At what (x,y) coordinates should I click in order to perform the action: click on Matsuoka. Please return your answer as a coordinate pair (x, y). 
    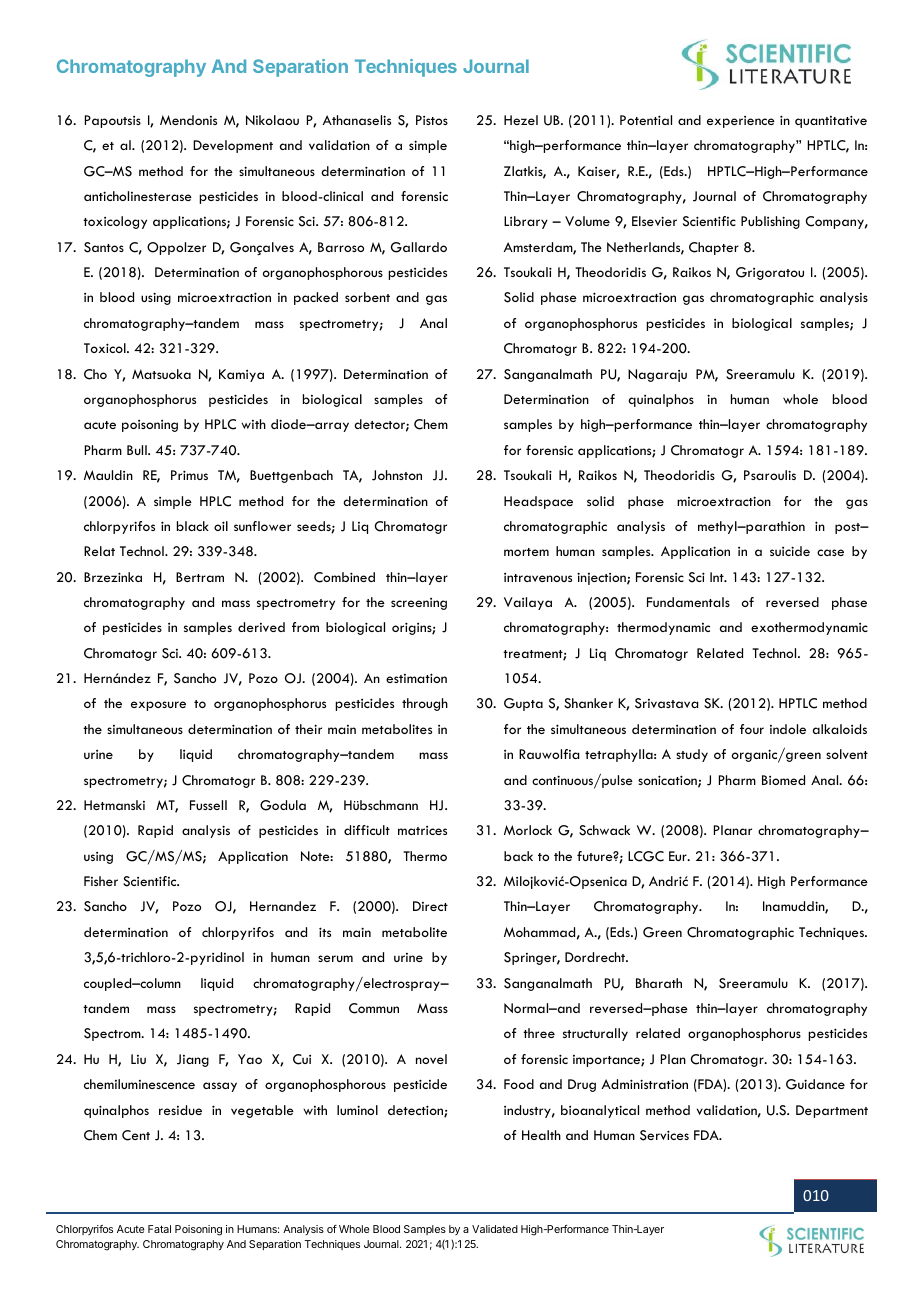
    Looking at the image, I should click on (161, 374).
